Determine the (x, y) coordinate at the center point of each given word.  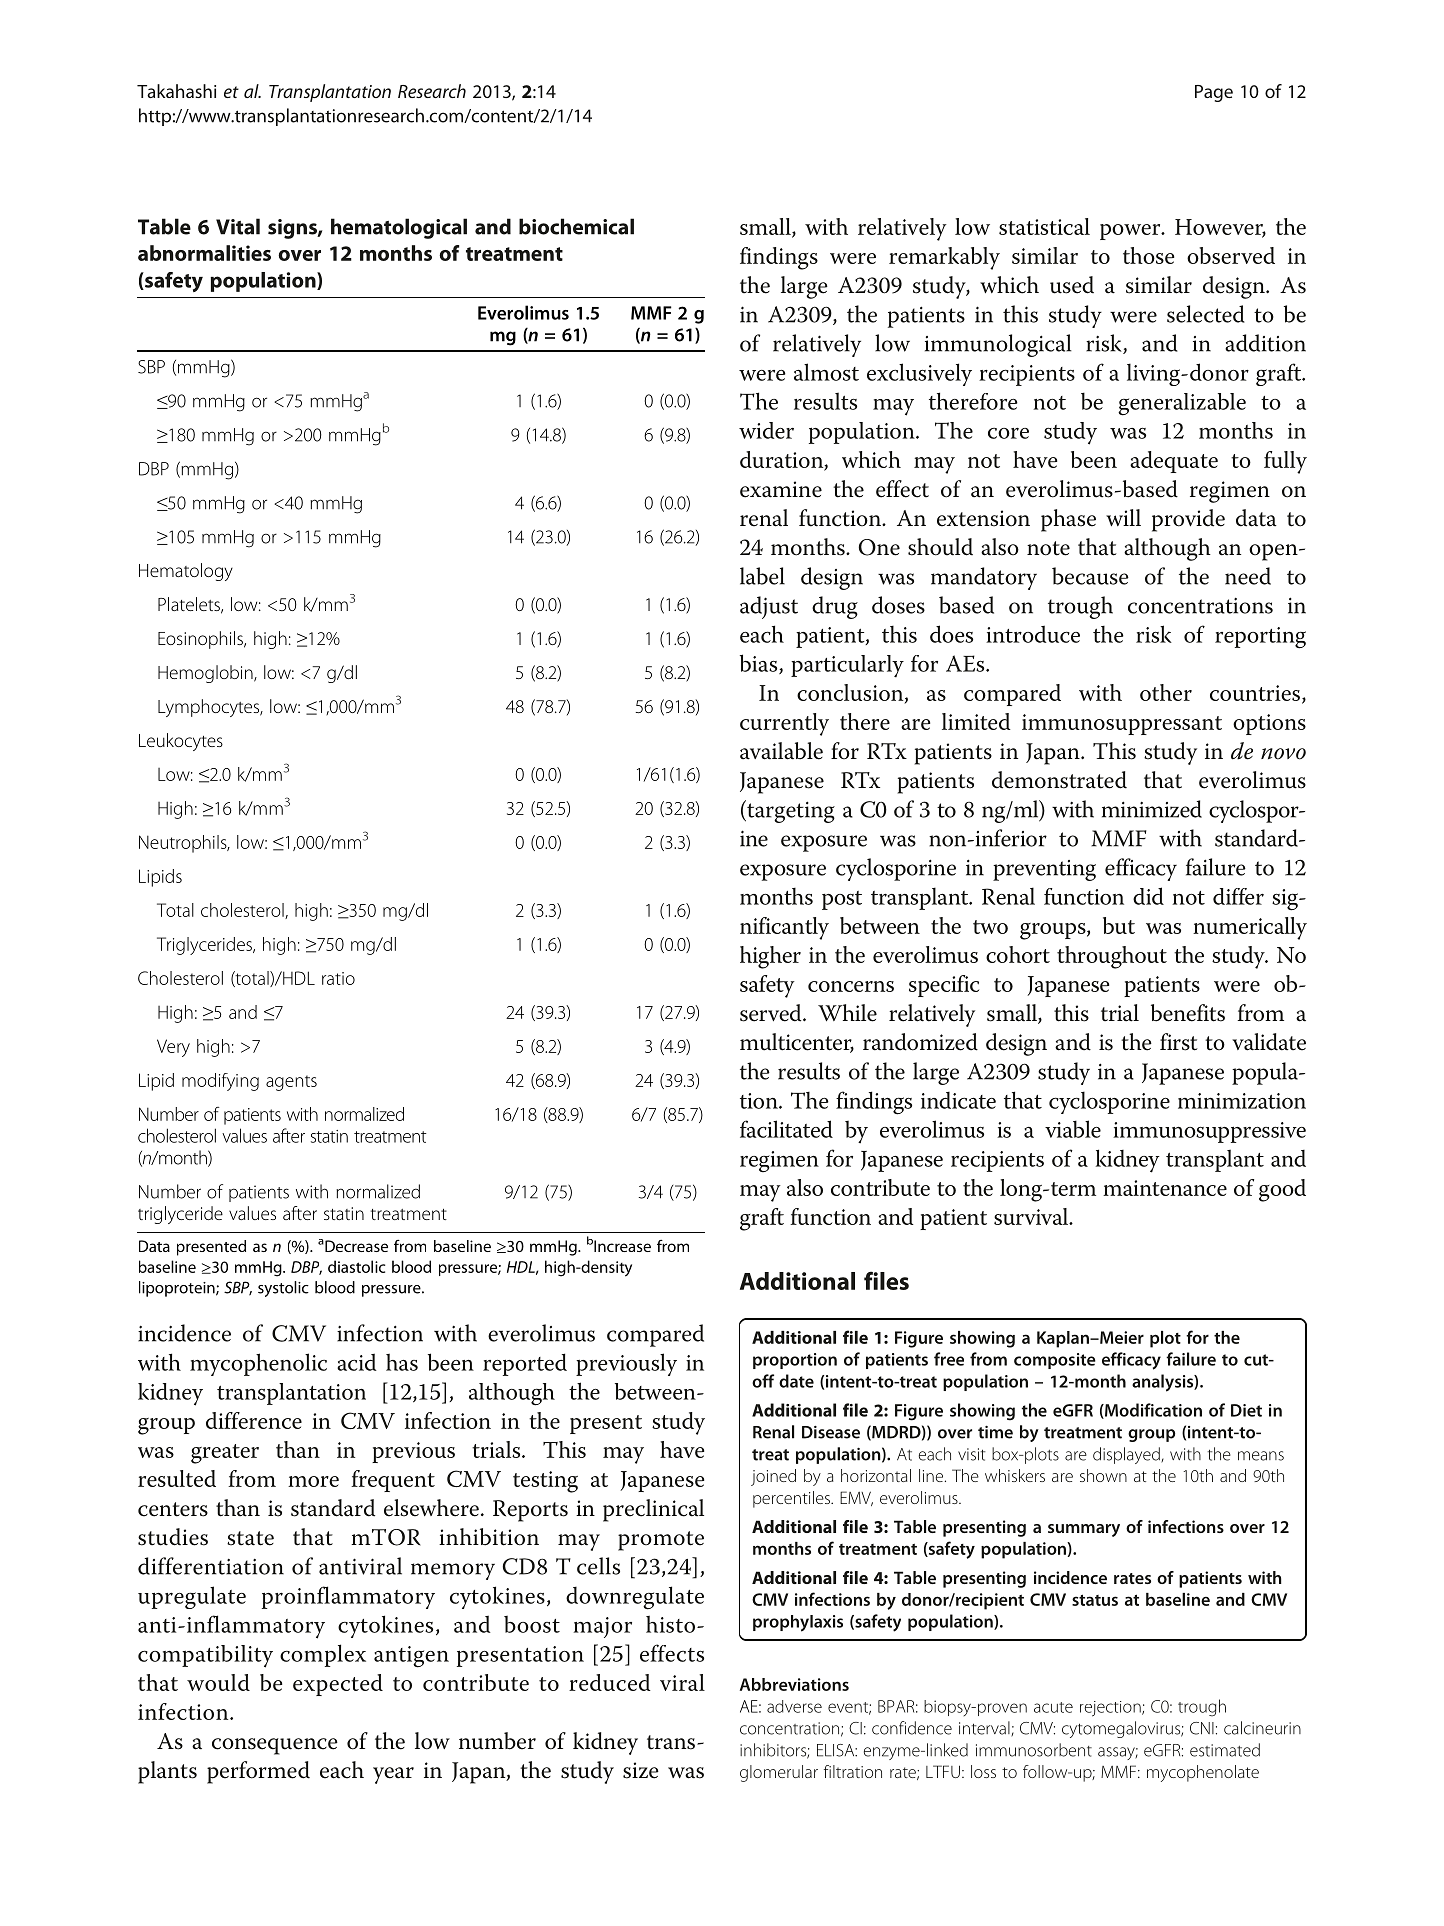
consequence (275, 1746)
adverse (794, 1706)
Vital (238, 226)
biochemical (576, 226)
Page (1214, 93)
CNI (1202, 1728)
